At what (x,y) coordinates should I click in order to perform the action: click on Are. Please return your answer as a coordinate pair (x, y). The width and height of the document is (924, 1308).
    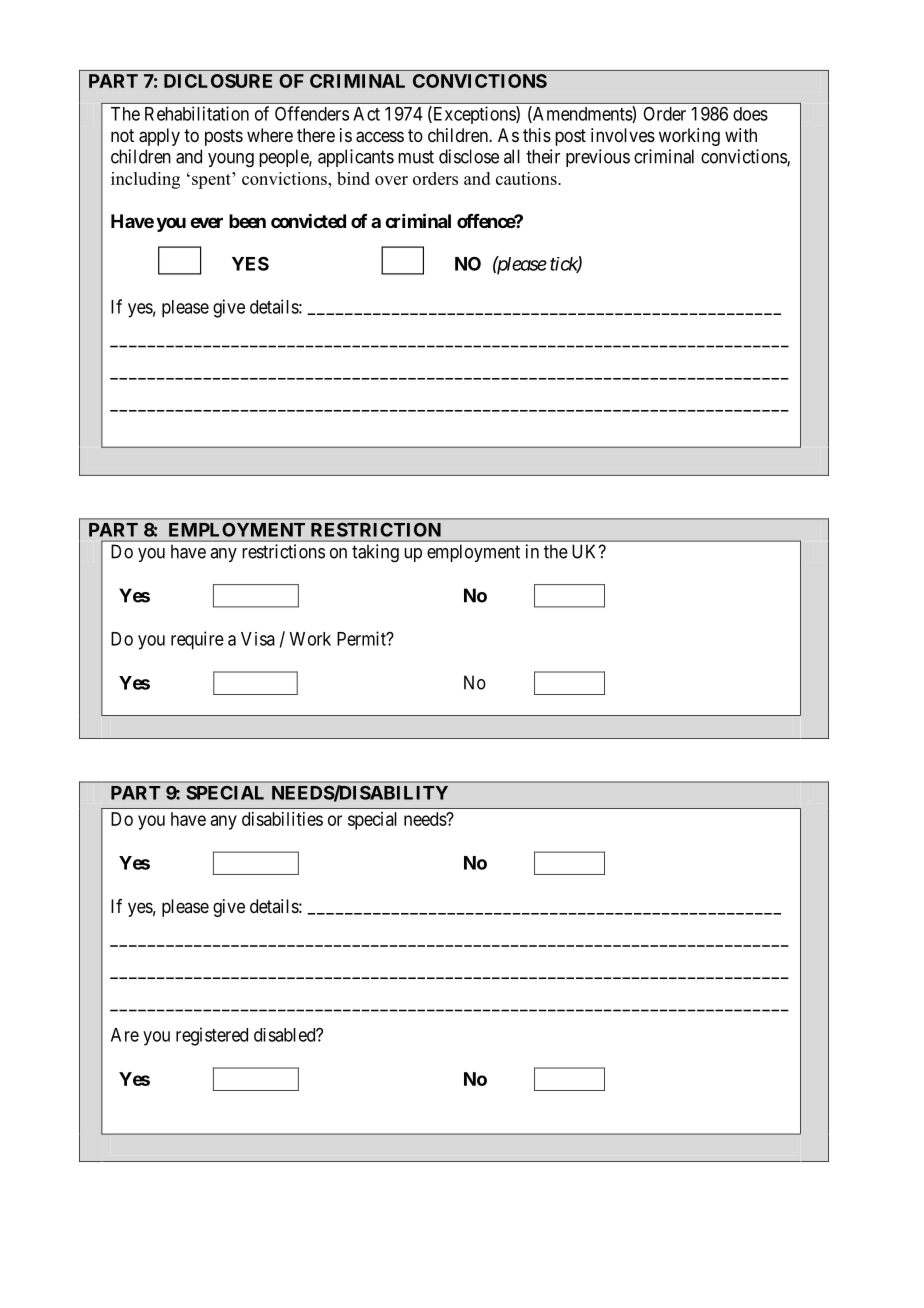
    Looking at the image, I should click on (125, 1035).
